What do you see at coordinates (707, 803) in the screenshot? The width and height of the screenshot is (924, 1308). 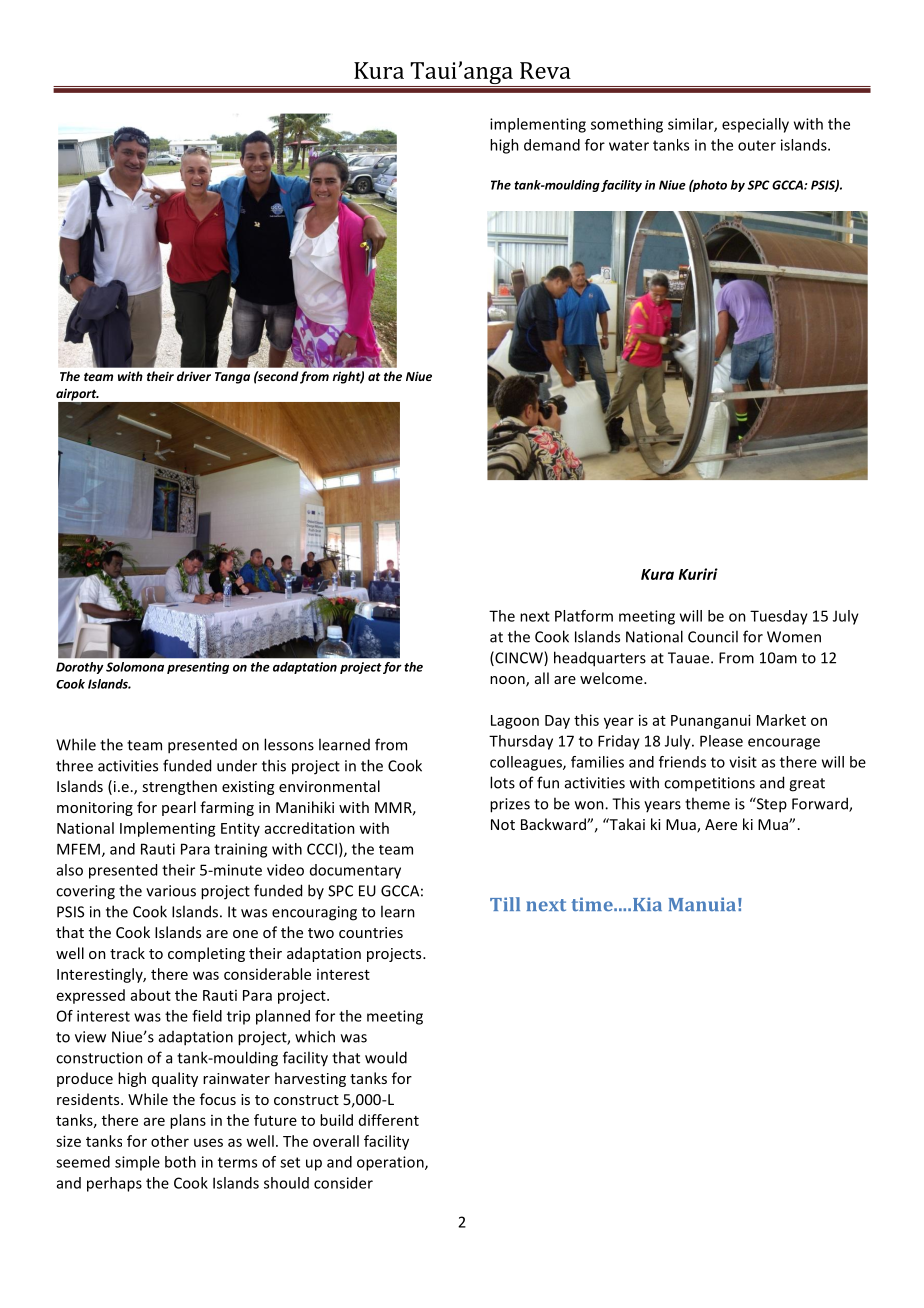 I see `theme` at bounding box center [707, 803].
